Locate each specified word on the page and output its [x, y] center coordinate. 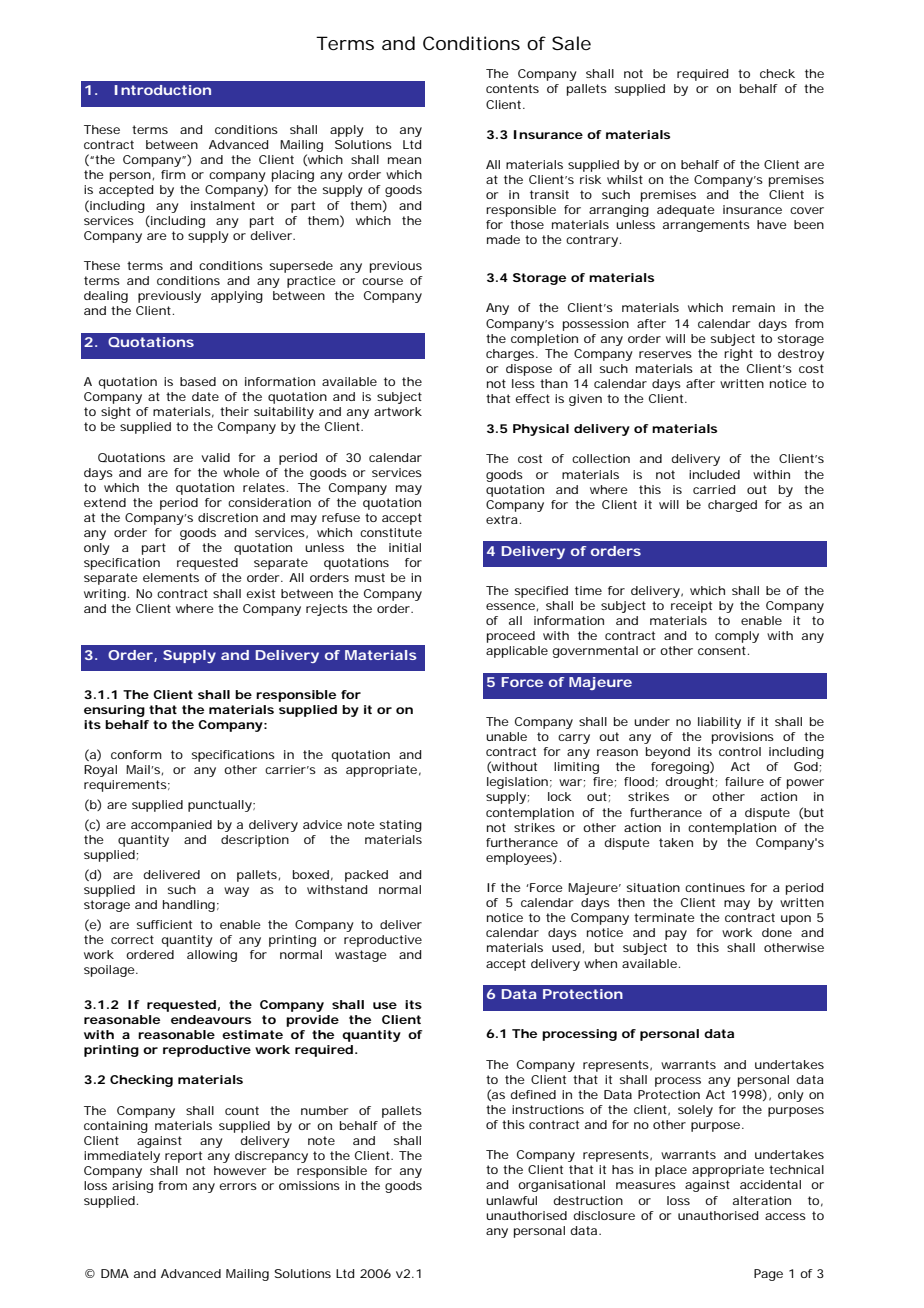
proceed [511, 637]
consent [723, 650]
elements [171, 577]
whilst [625, 179]
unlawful [511, 1200]
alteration [762, 1200]
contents [512, 88]
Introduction [163, 90]
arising [132, 1187]
